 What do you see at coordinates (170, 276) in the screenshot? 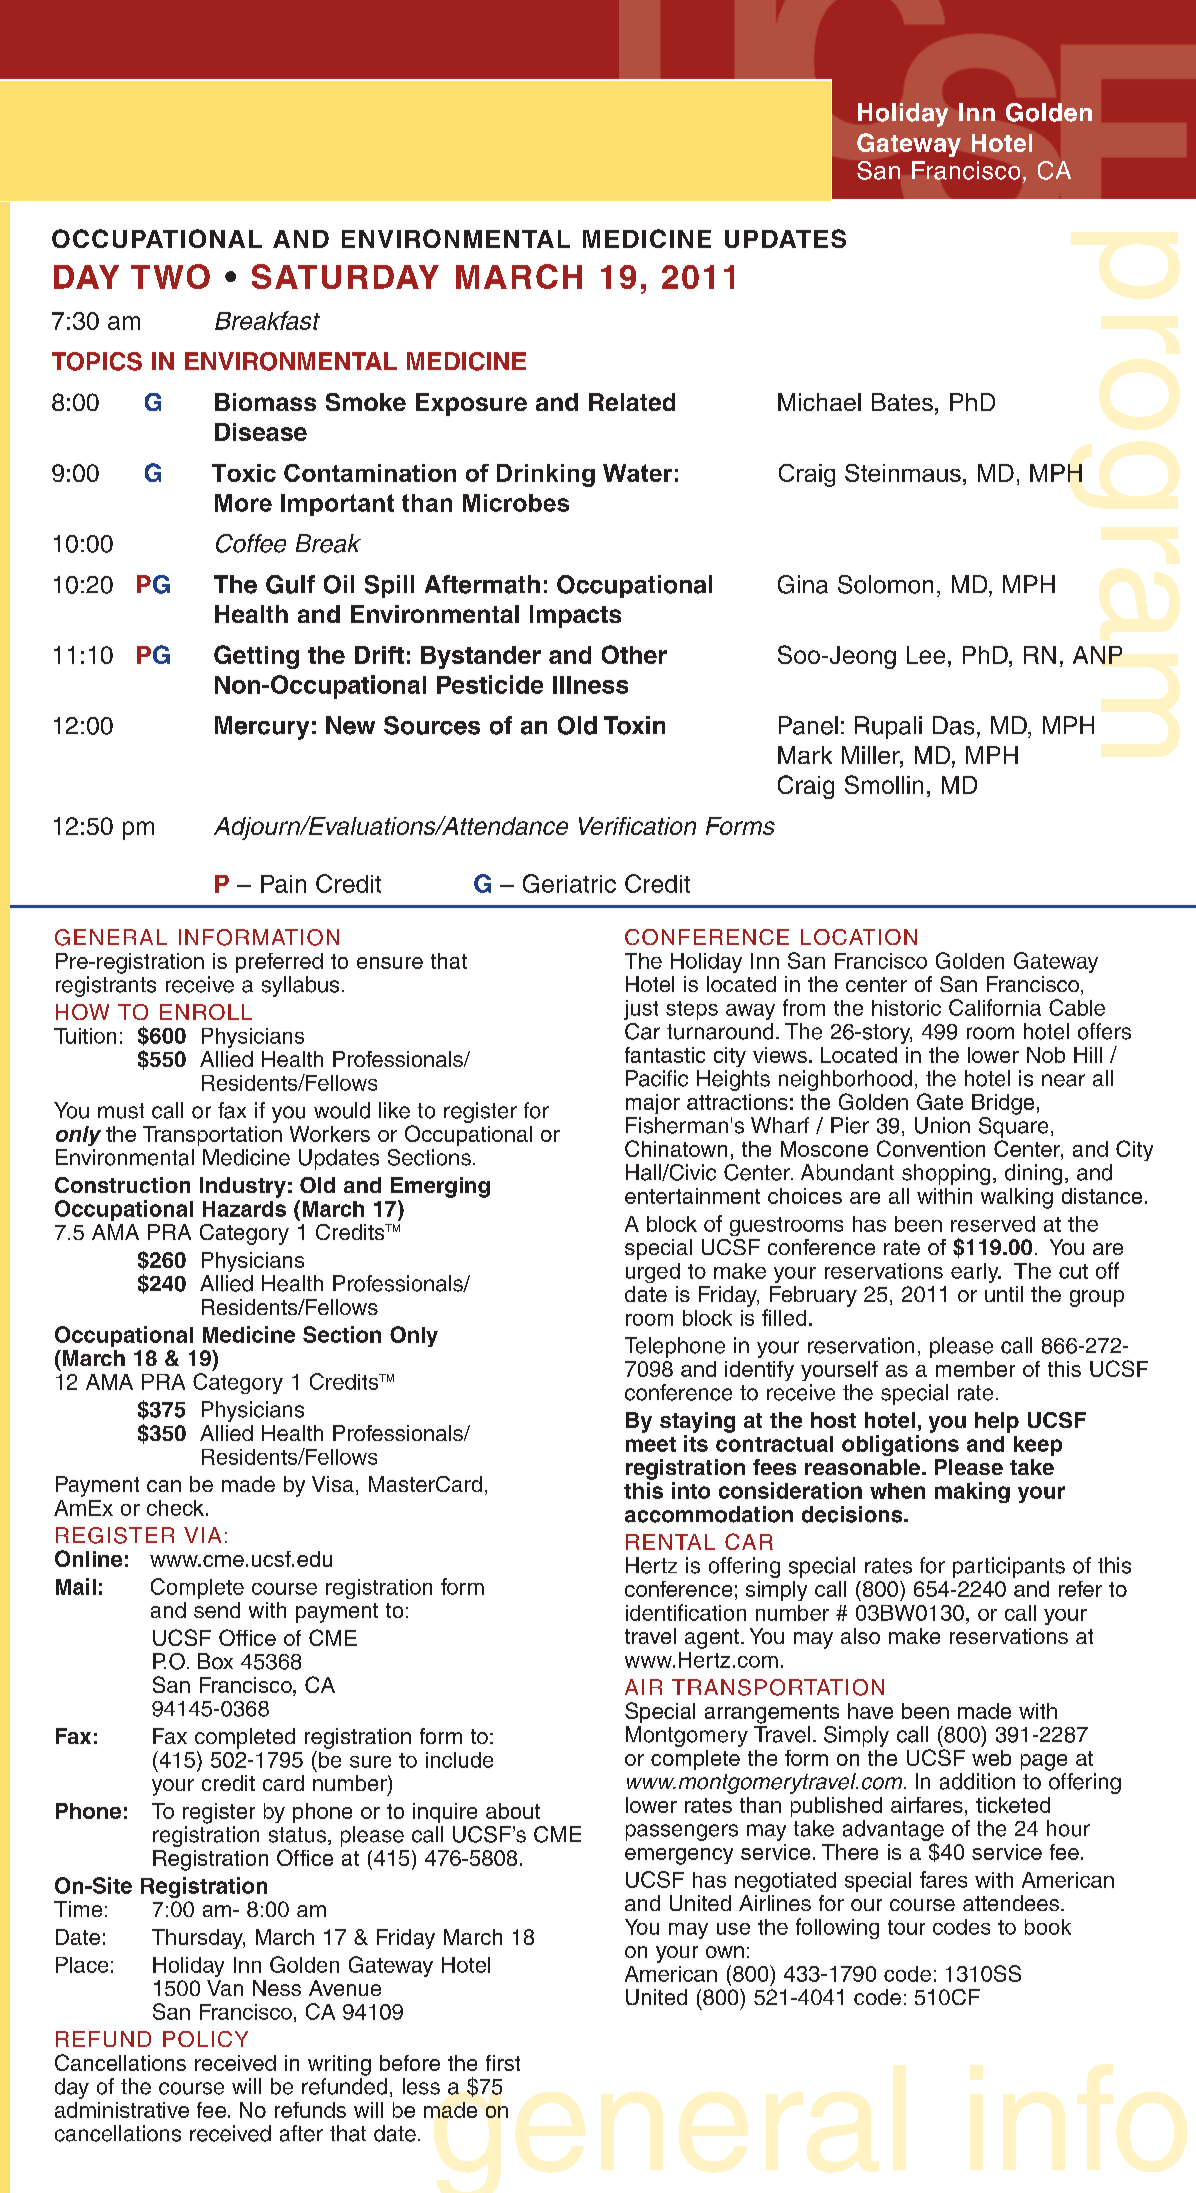
I see `TWO` at bounding box center [170, 276].
